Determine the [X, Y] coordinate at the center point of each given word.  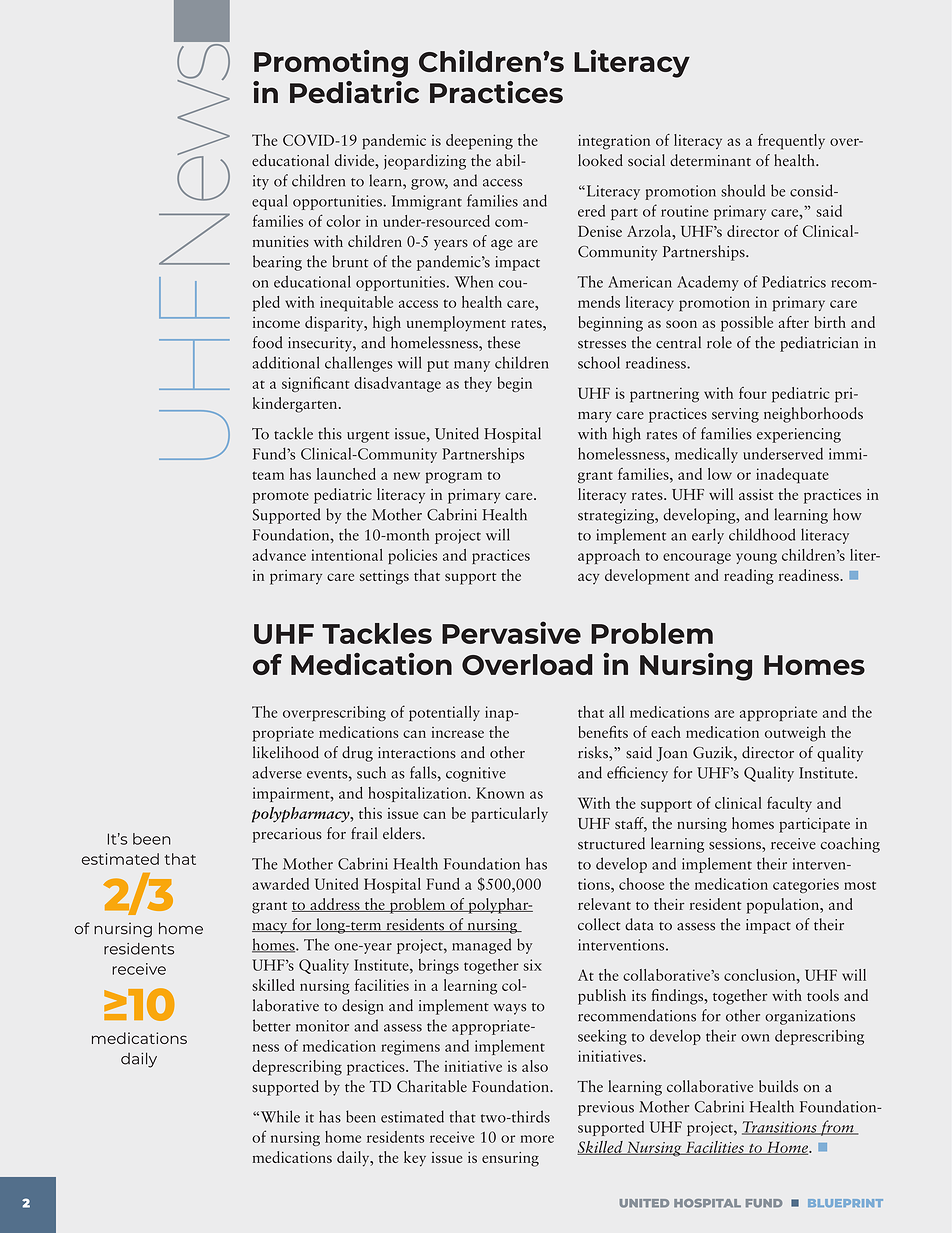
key [415, 1159]
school [599, 362]
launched [346, 474]
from [837, 1128]
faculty [789, 804]
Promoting [331, 64]
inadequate [792, 476]
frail [364, 833]
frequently [791, 142]
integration [614, 142]
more [537, 1139]
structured [611, 843]
